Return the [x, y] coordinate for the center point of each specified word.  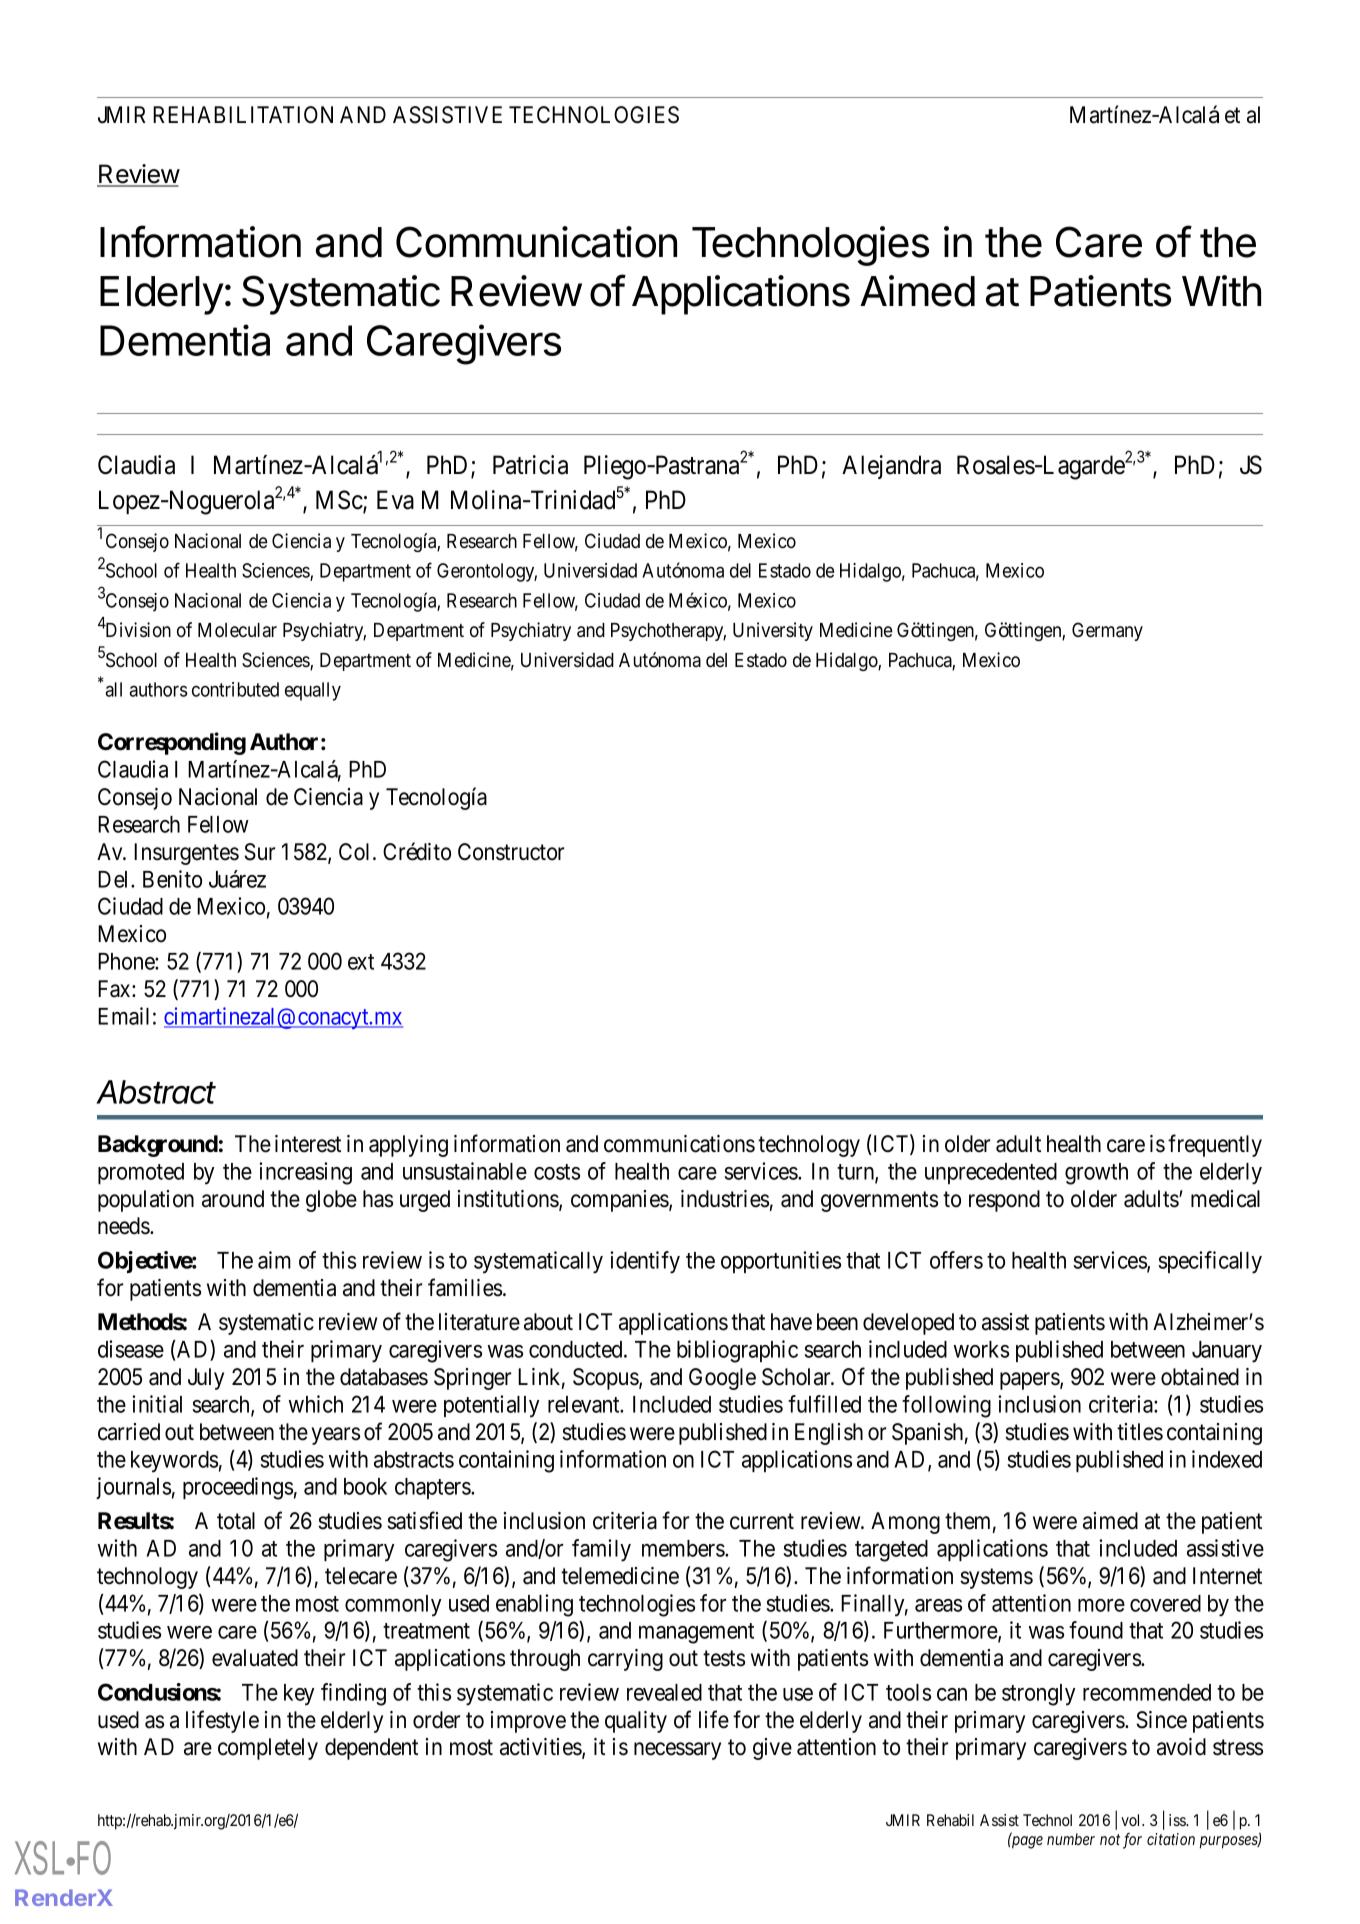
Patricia [530, 465]
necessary [677, 1751]
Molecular [237, 630]
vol [1132, 1820]
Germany [1107, 631]
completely [268, 1749]
